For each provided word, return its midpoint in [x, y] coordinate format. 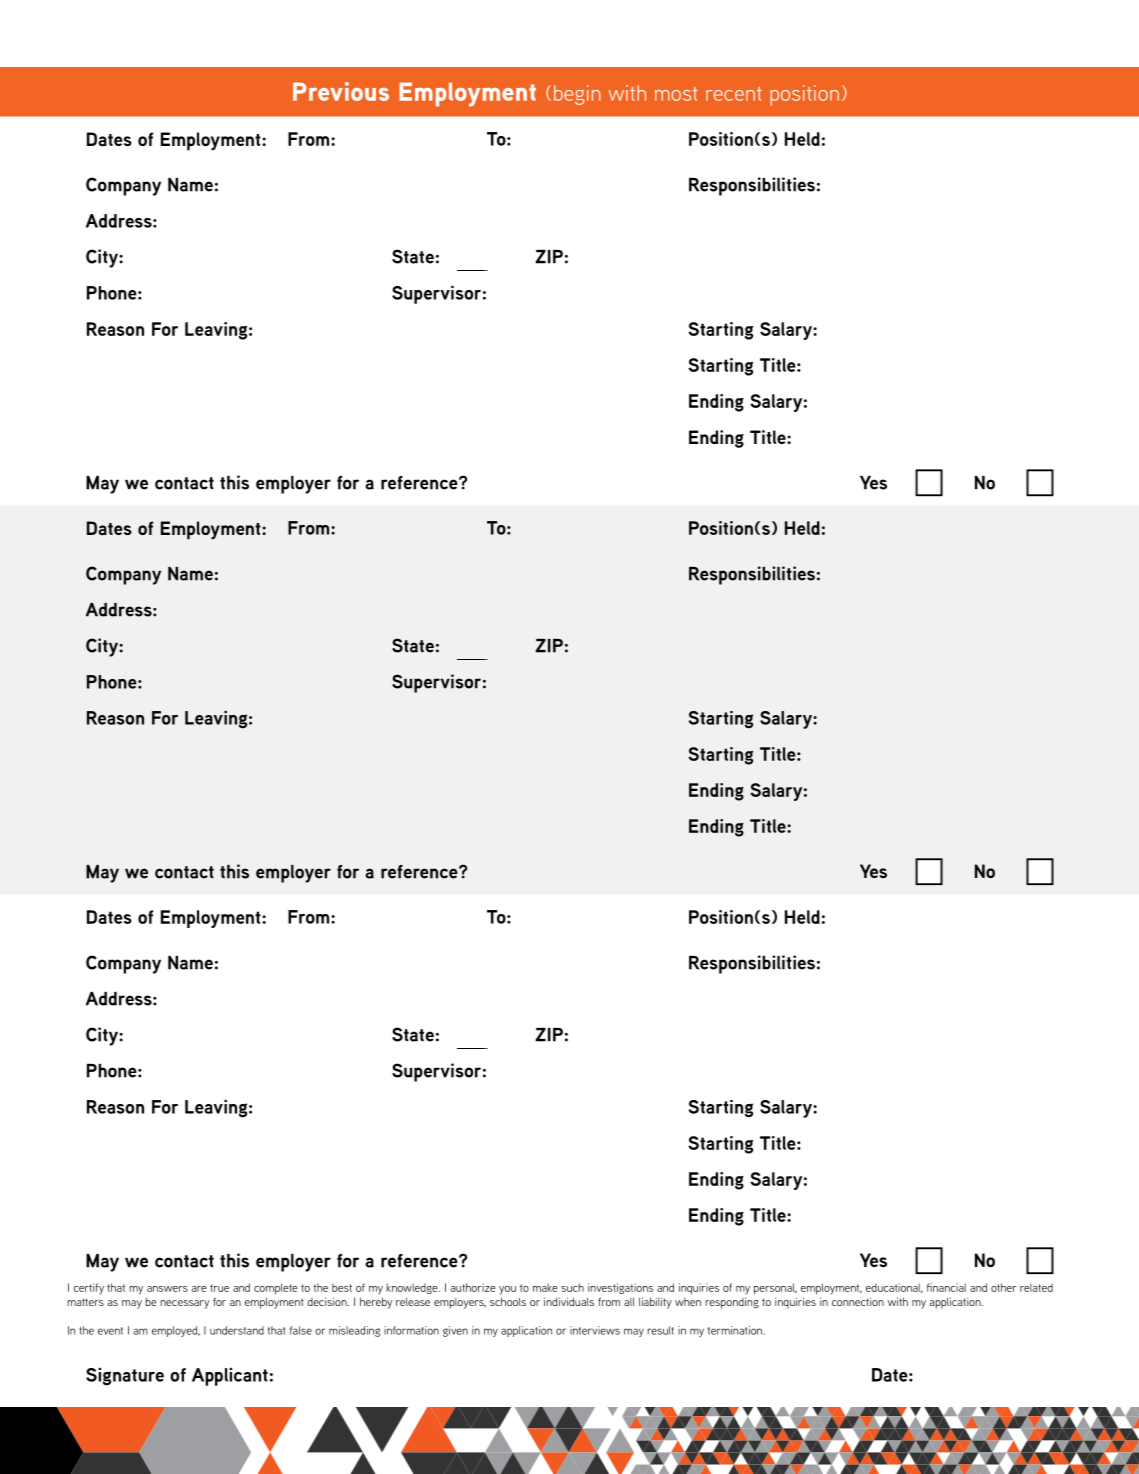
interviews [595, 1330]
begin [577, 95]
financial [946, 1287]
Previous [341, 91]
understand [237, 1330]
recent [734, 94]
